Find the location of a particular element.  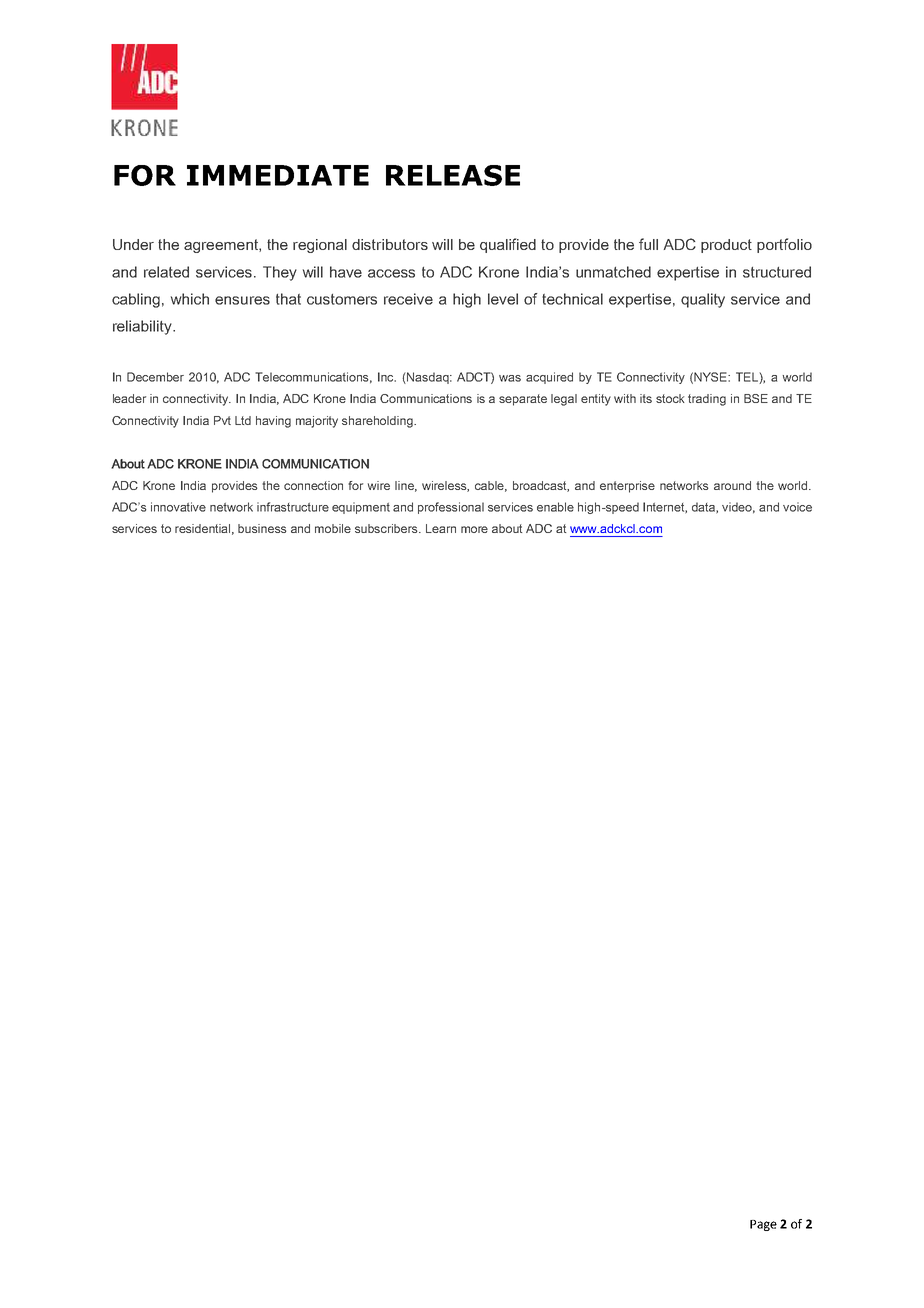

IMMEDIATE is located at coordinates (278, 175).
